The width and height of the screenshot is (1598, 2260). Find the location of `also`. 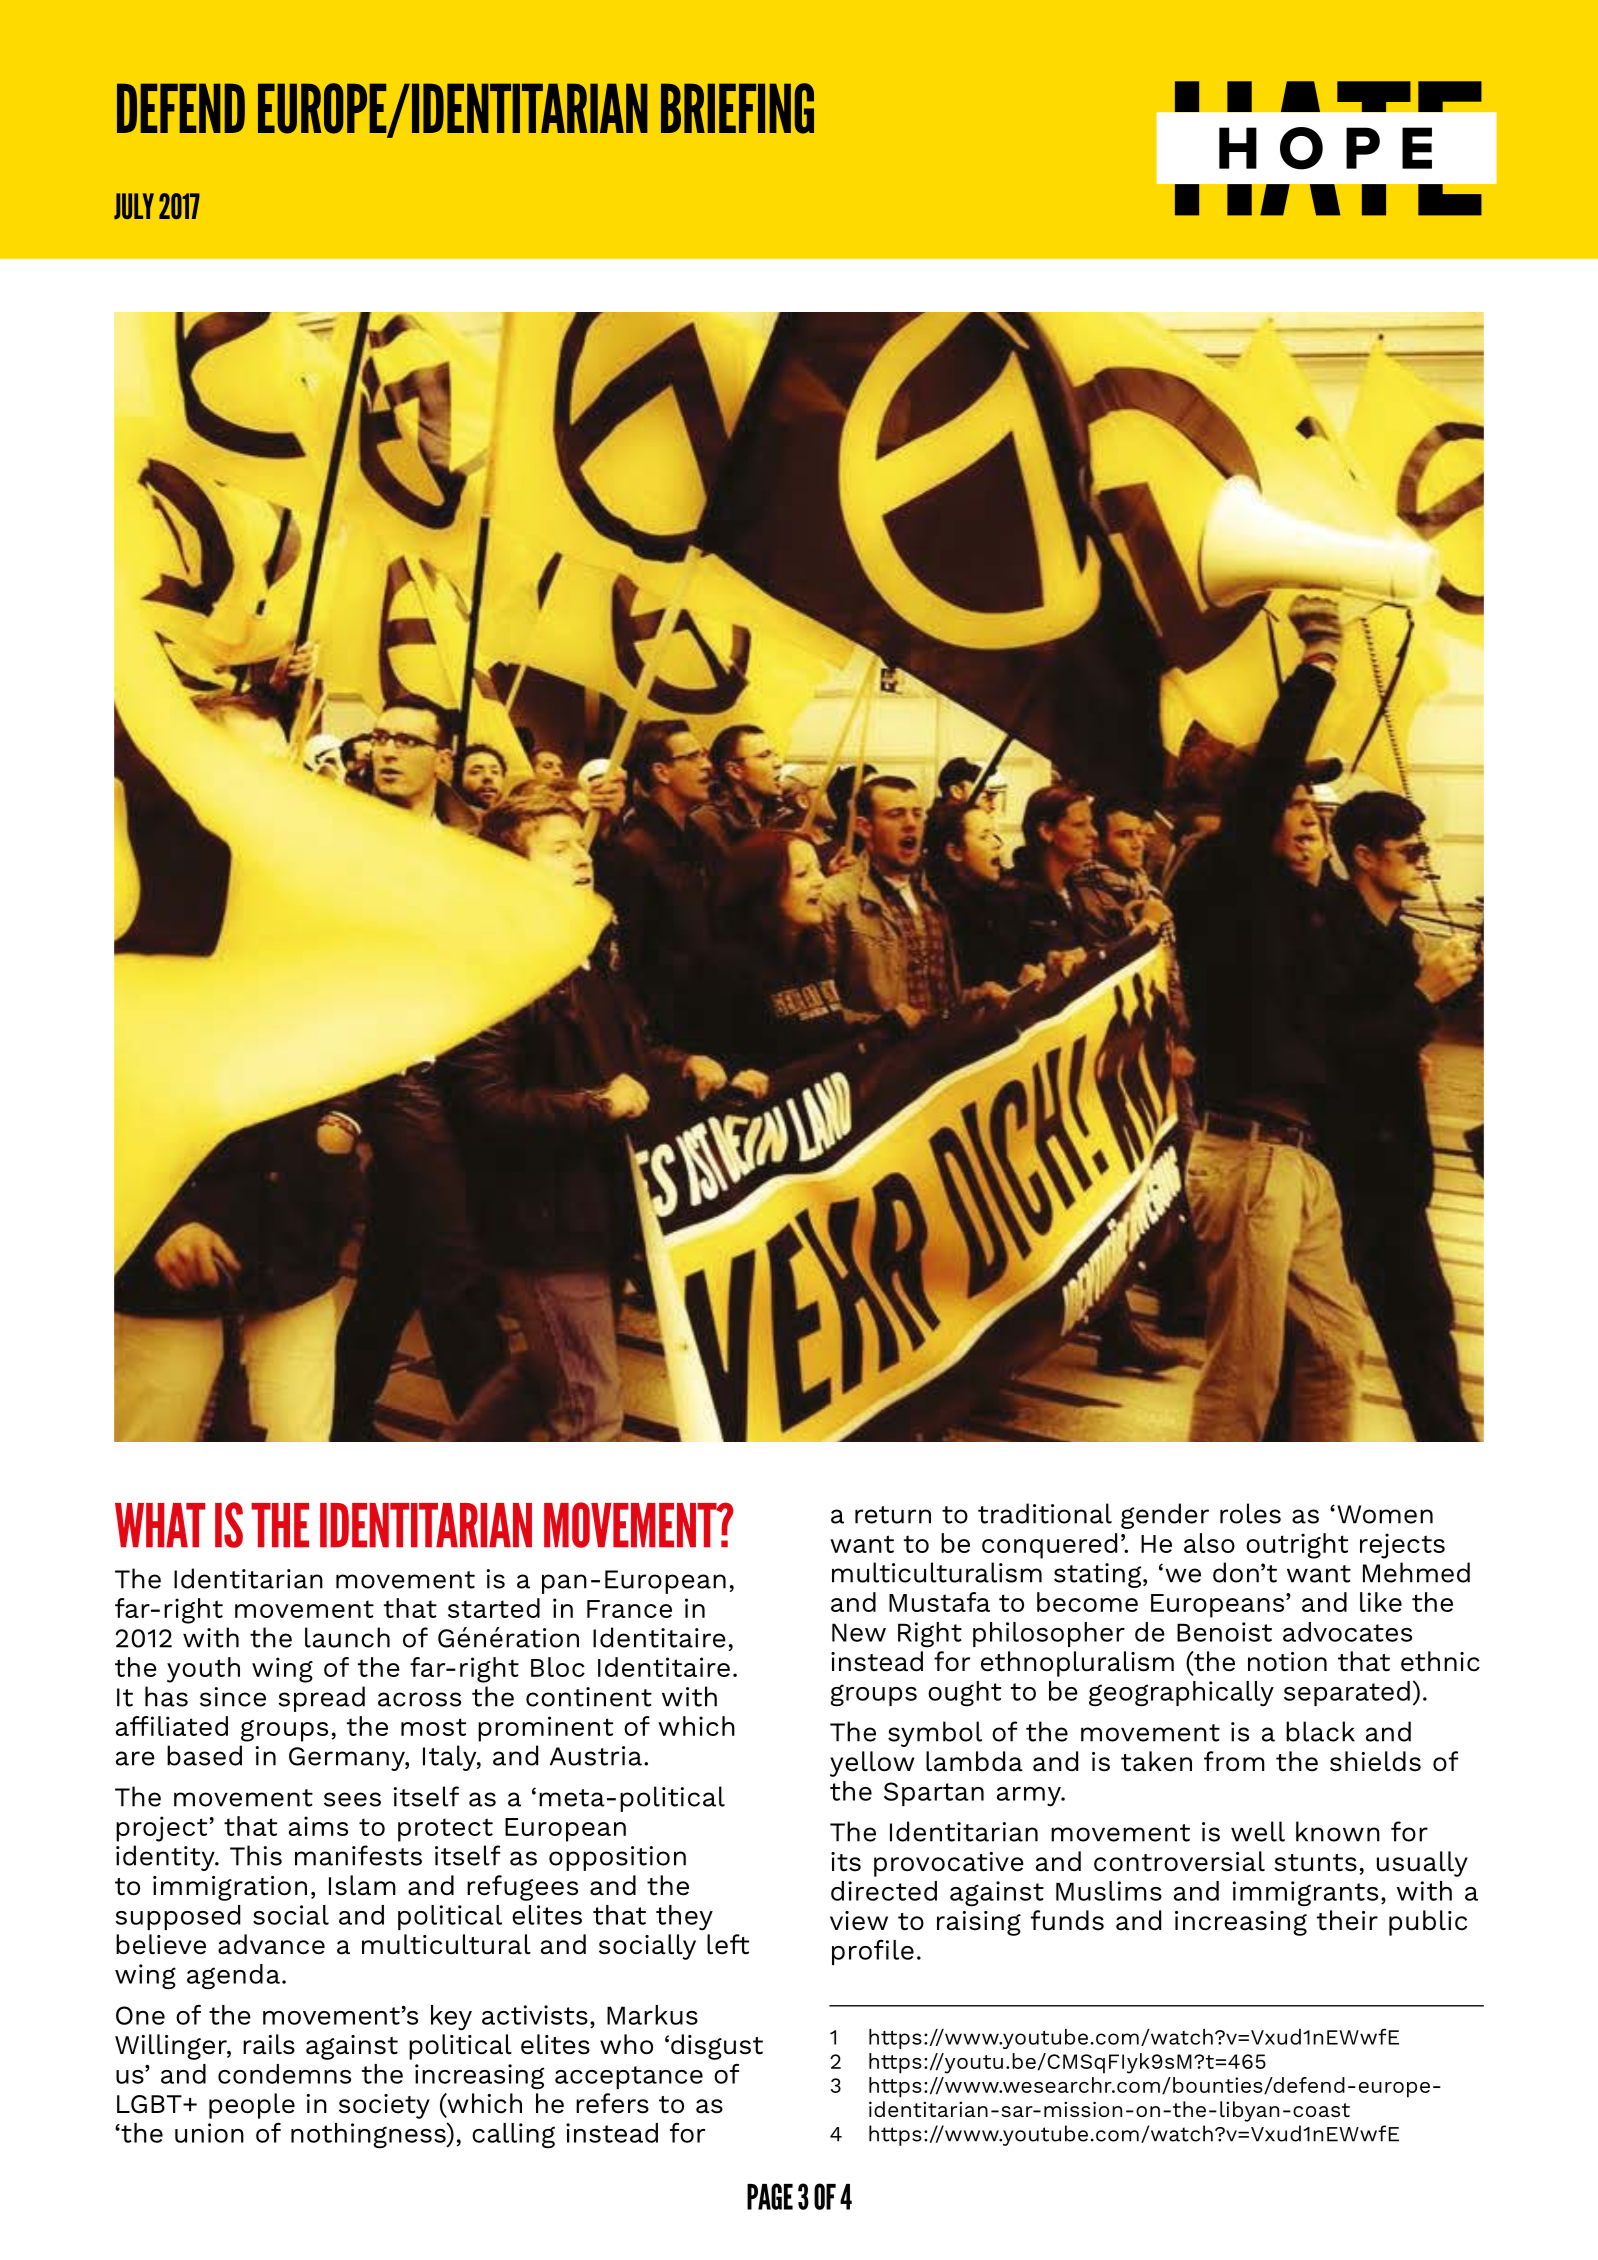

also is located at coordinates (1209, 1543).
